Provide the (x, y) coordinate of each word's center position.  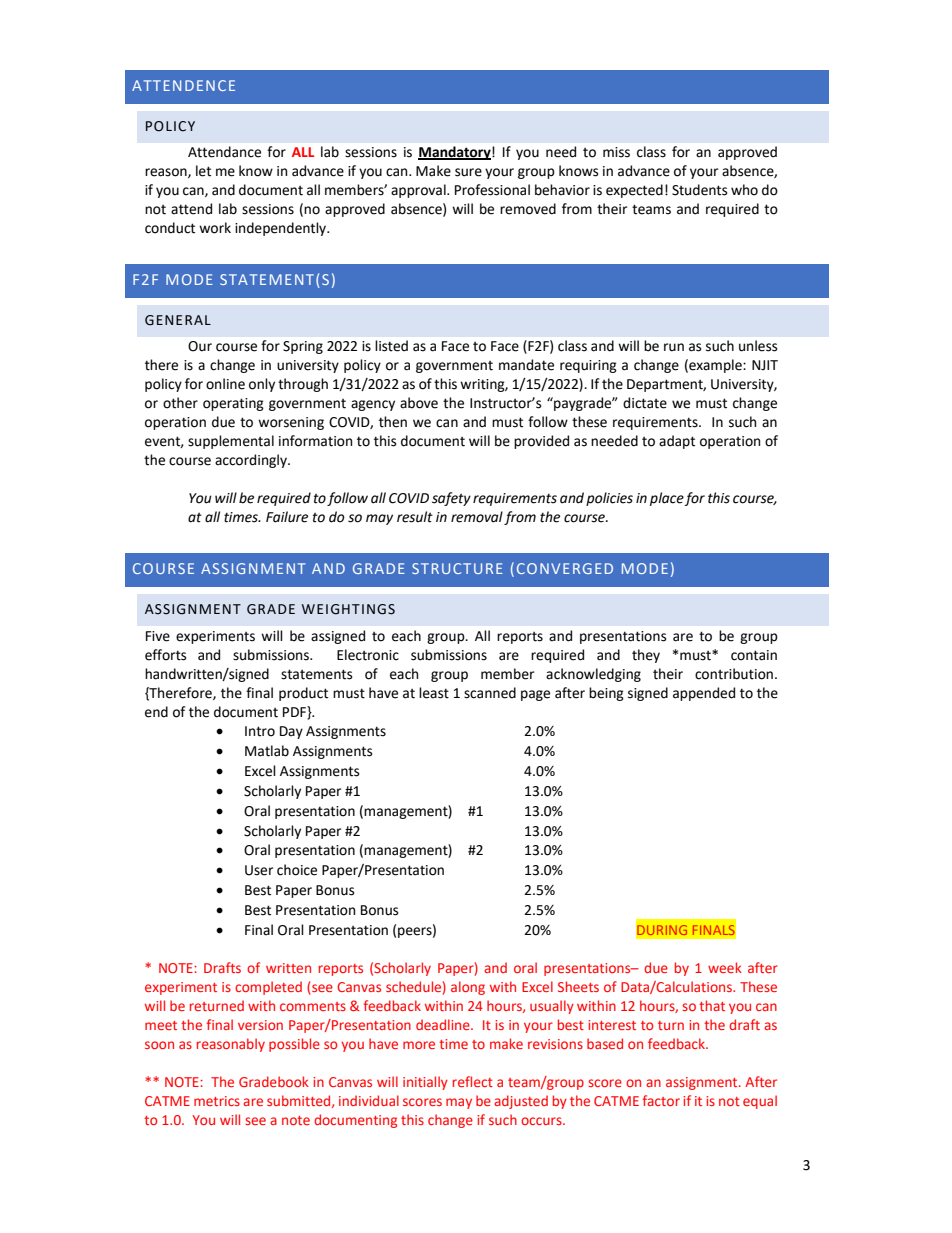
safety (451, 499)
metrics (217, 1101)
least (434, 693)
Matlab (267, 751)
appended (704, 694)
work (215, 228)
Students (699, 190)
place (667, 499)
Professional (492, 190)
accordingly (252, 461)
